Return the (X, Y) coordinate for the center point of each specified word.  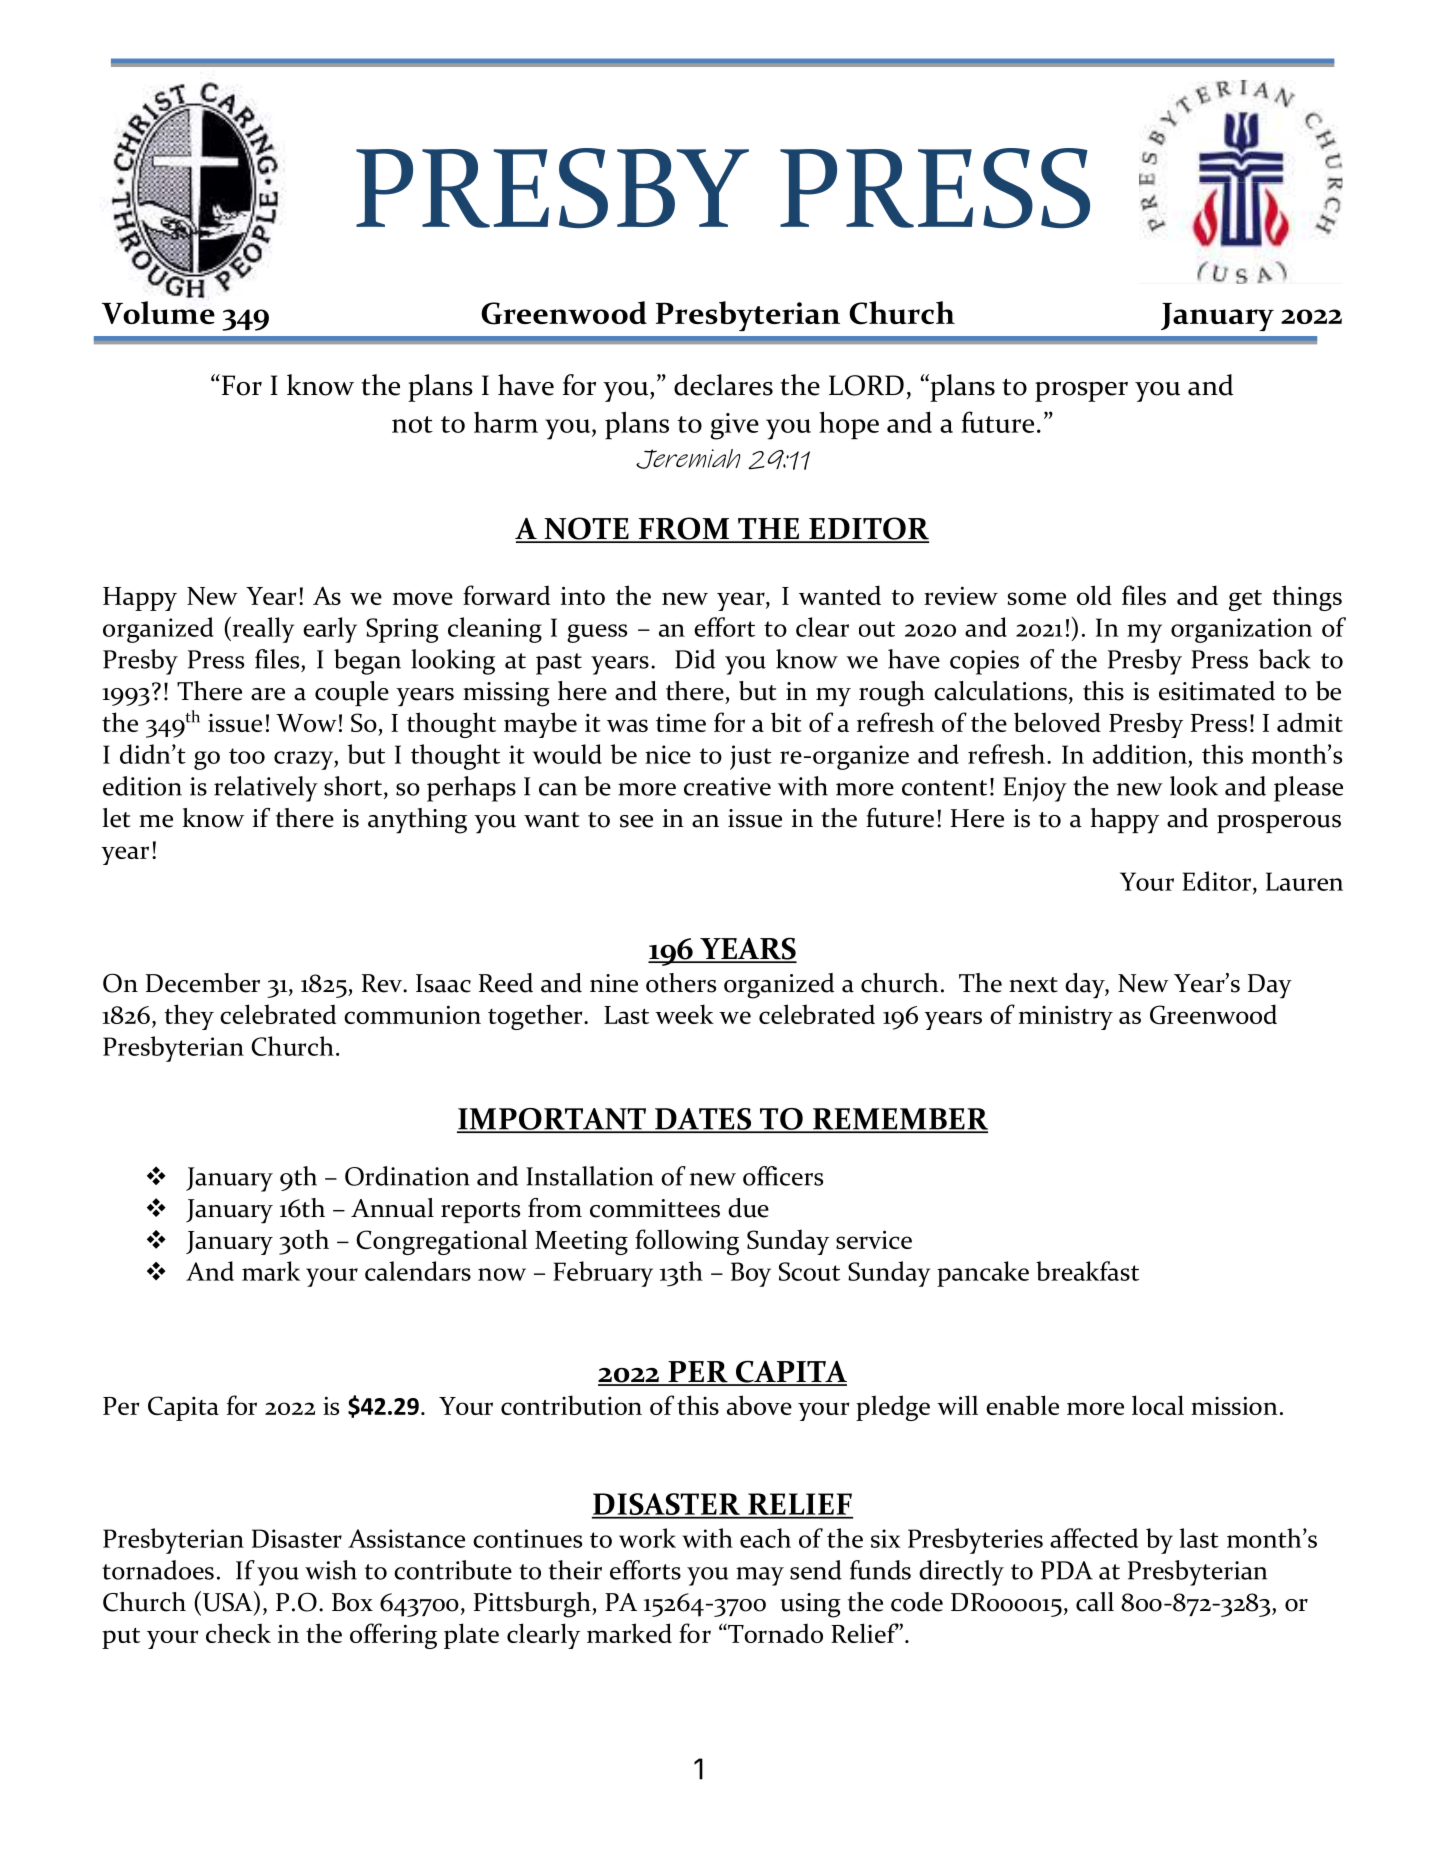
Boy (751, 1274)
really (262, 629)
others (681, 983)
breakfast (1087, 1271)
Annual (392, 1208)
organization (1241, 630)
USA (229, 1601)
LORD (866, 385)
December (203, 983)
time (681, 722)
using (811, 1605)
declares (723, 385)
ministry (1066, 1018)
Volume (158, 312)
